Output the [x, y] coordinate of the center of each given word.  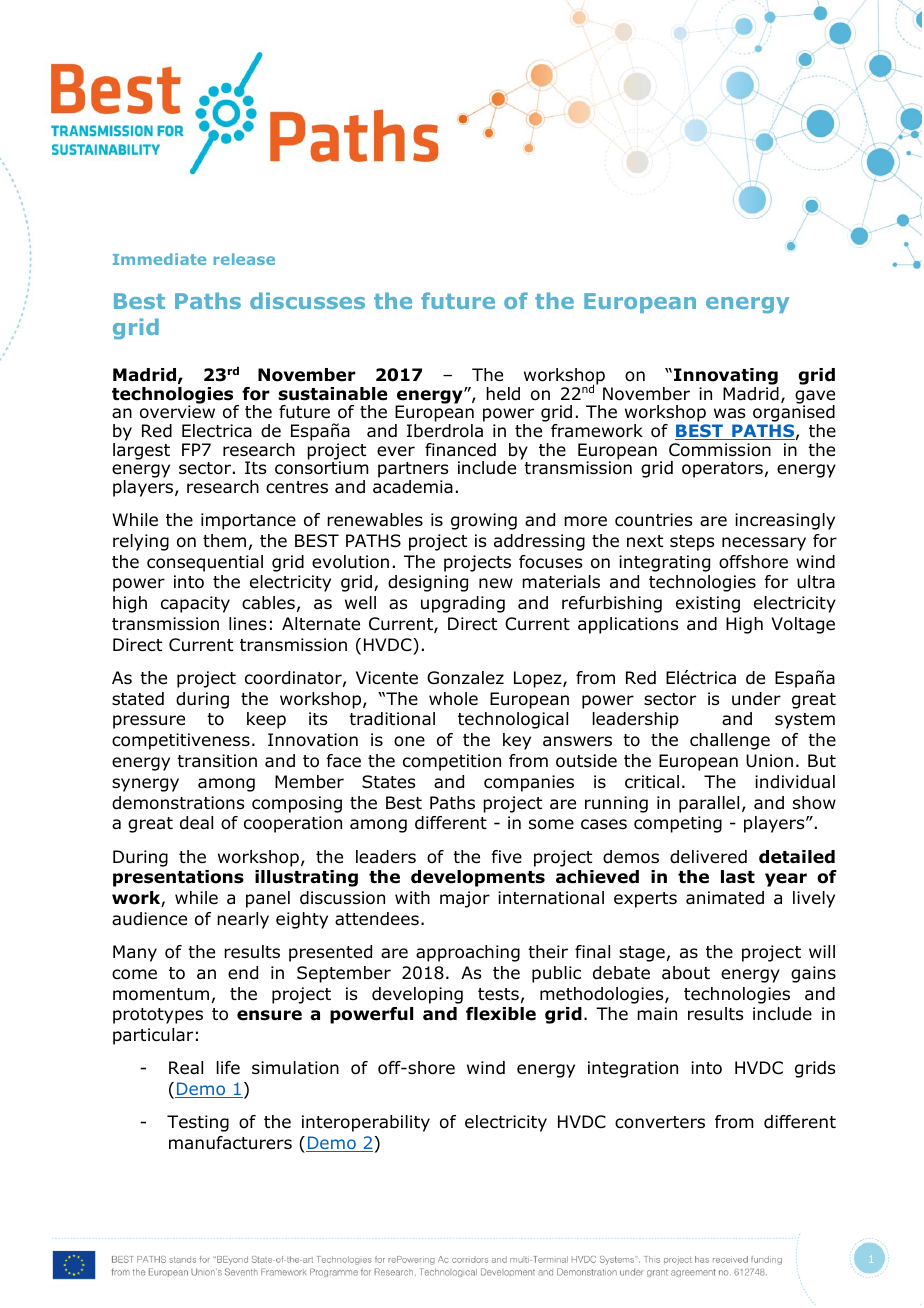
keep [266, 720]
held [503, 394]
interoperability [366, 1123]
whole [453, 699]
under [756, 699]
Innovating [726, 376]
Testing [198, 1123]
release [244, 259]
